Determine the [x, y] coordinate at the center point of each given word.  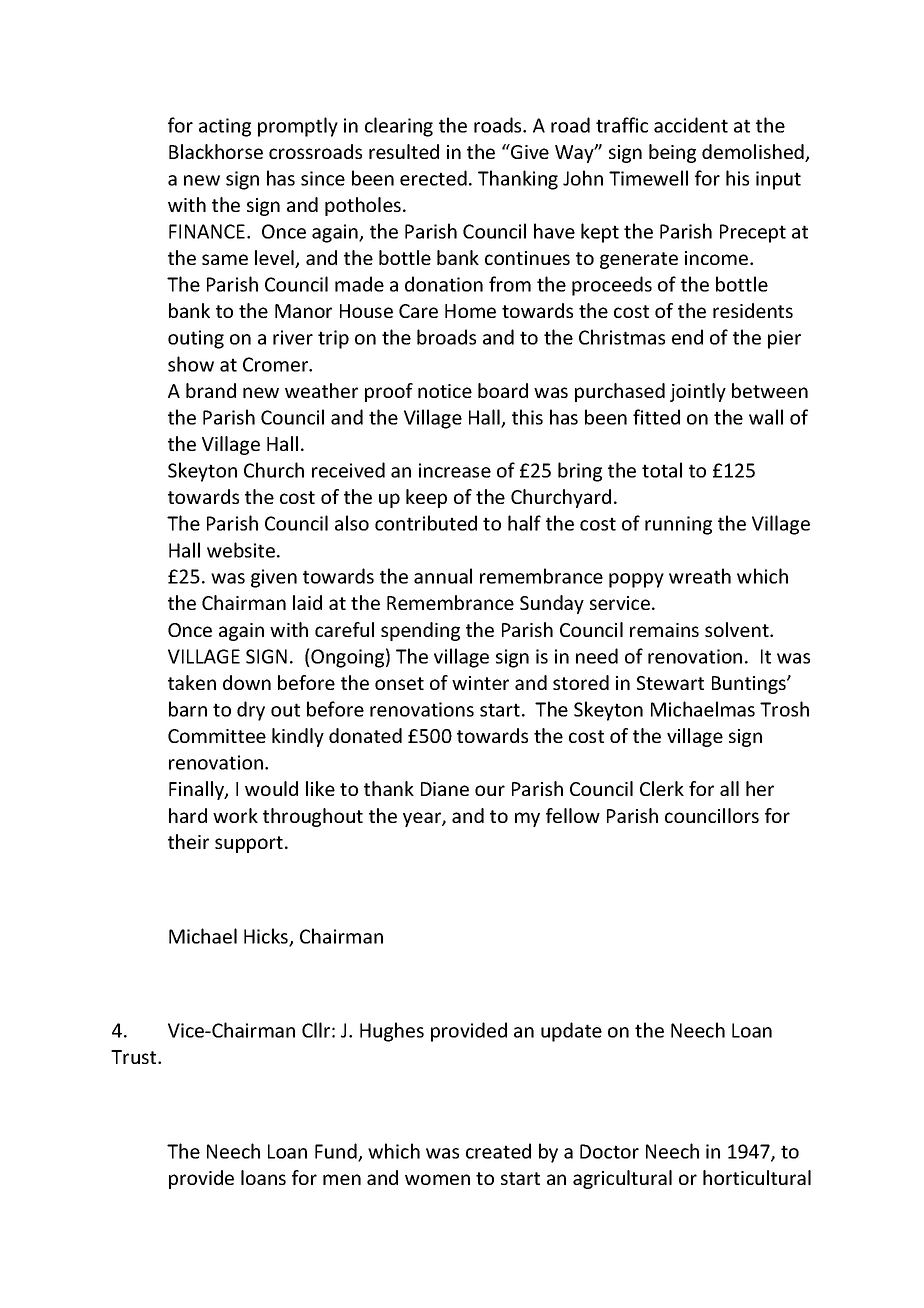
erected [433, 178]
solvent [738, 629]
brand [211, 390]
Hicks [267, 937]
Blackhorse [216, 151]
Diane [445, 789]
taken [192, 682]
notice [445, 391]
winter [480, 683]
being [672, 153]
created [498, 1151]
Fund [337, 1152]
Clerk [662, 788]
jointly [698, 392]
